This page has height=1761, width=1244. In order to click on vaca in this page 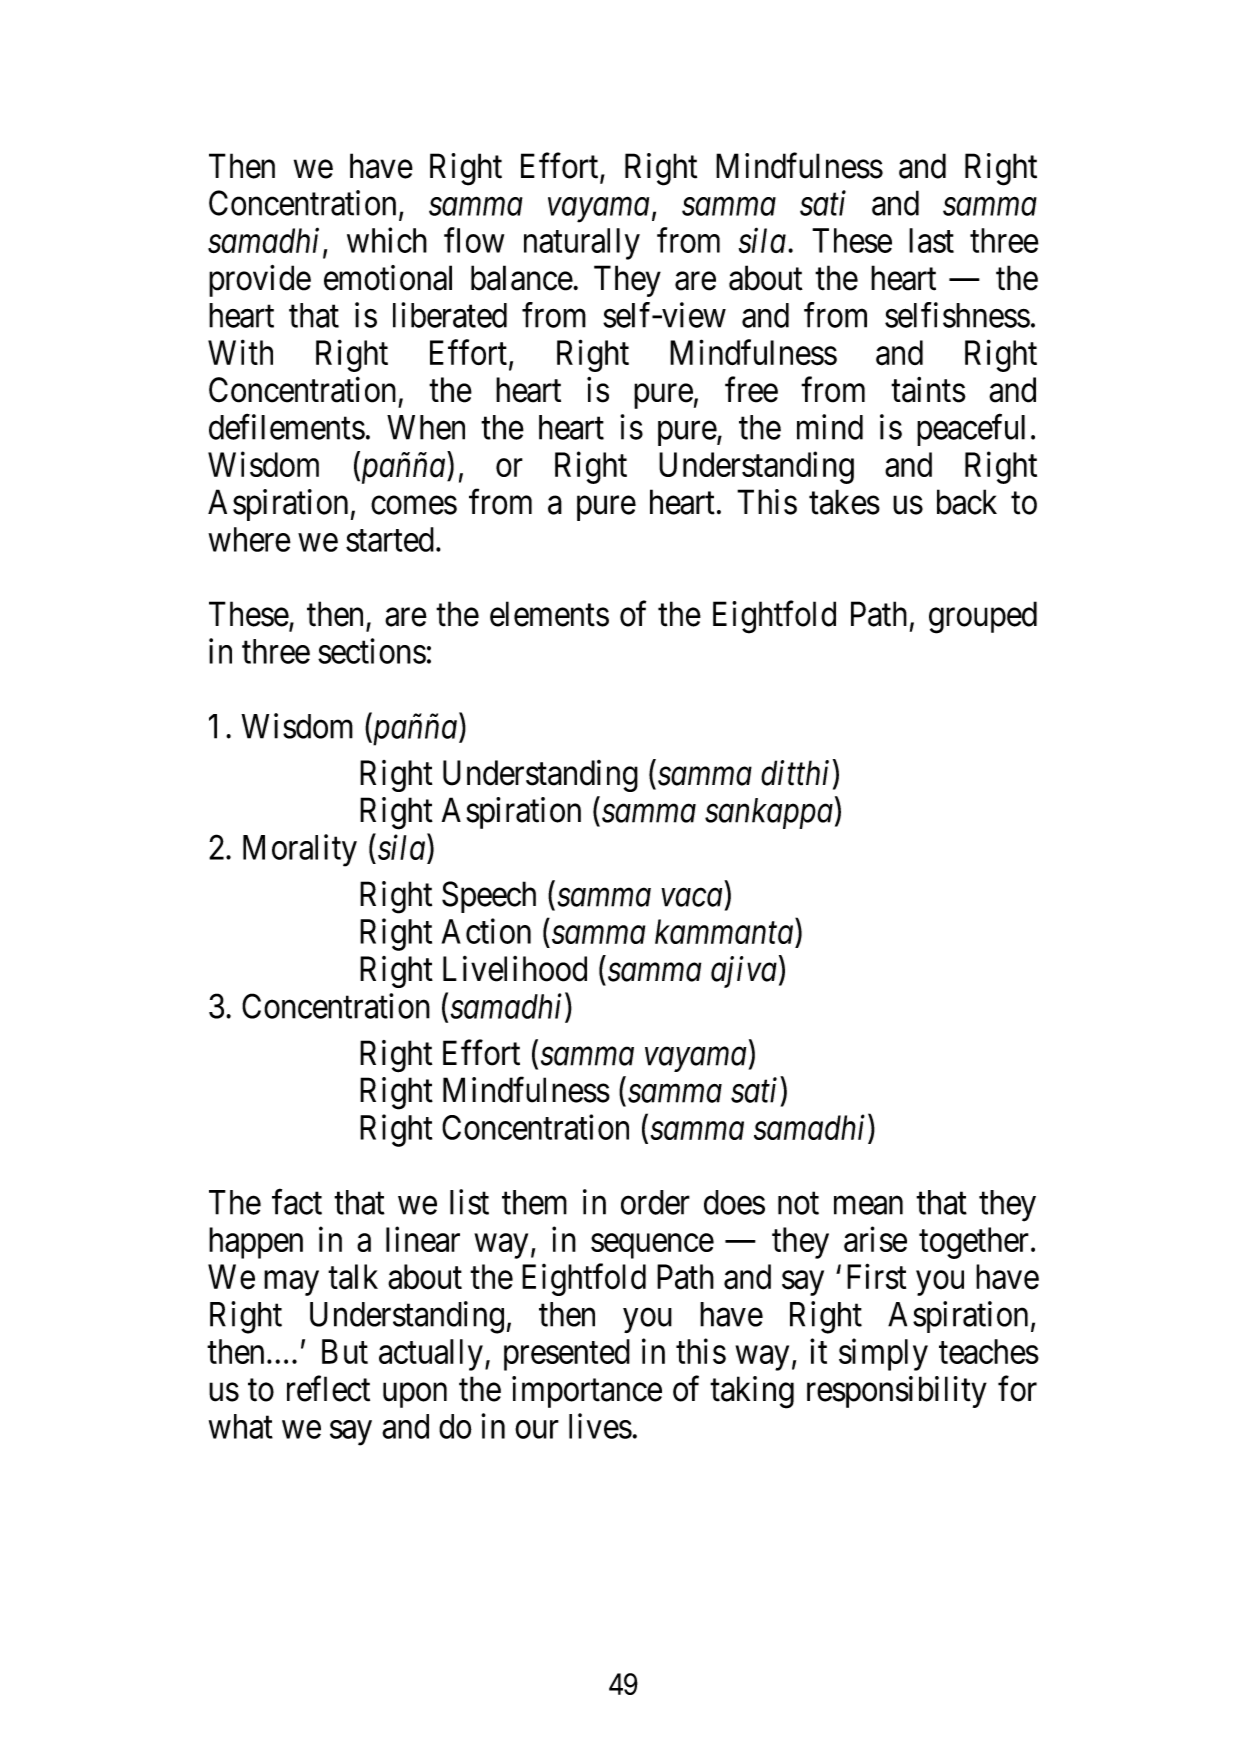, I will do `click(692, 898)`.
